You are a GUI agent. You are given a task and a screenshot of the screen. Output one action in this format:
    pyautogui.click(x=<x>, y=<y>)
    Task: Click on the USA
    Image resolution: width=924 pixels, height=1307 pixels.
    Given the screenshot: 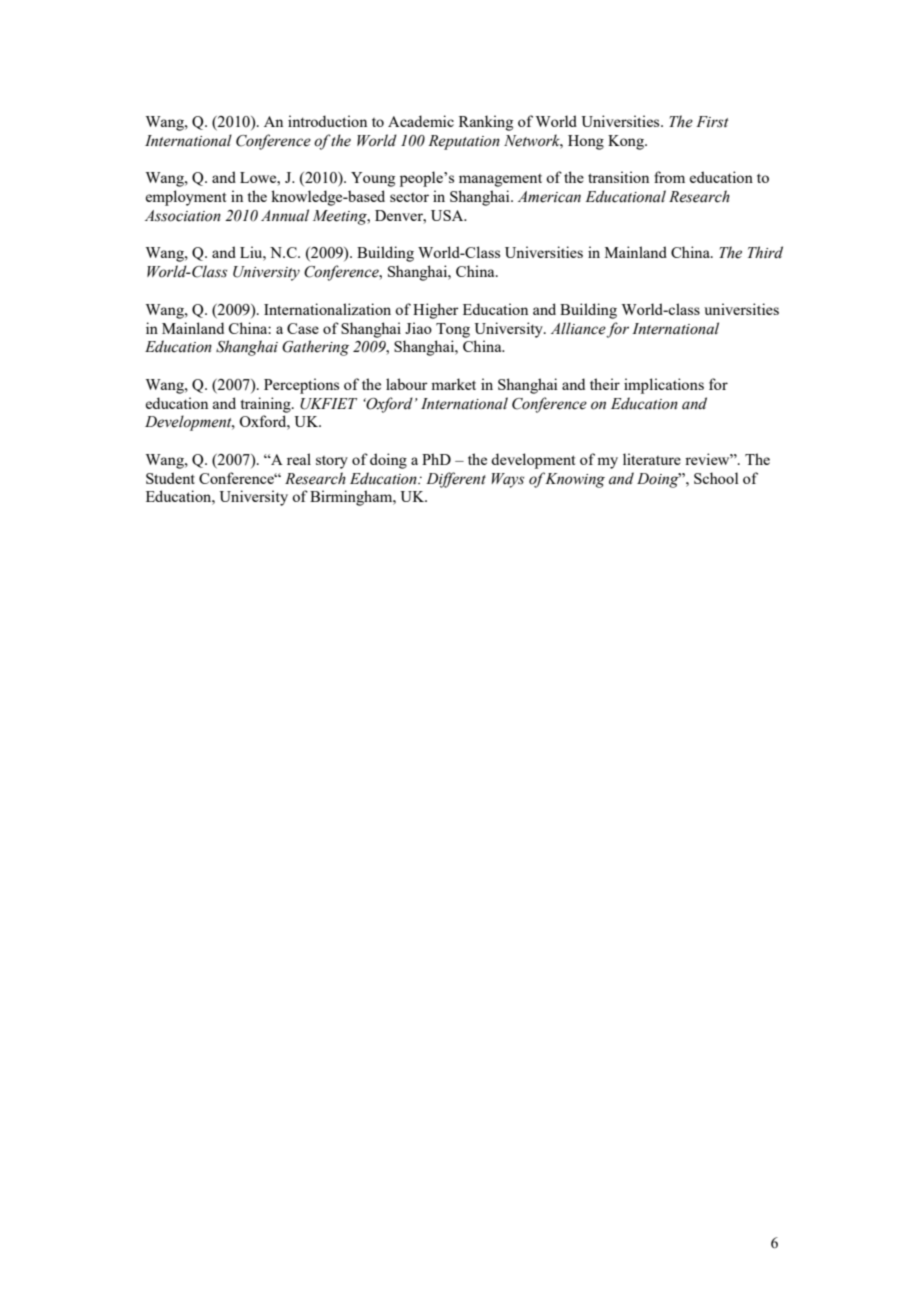 What is the action you would take?
    pyautogui.click(x=448, y=215)
